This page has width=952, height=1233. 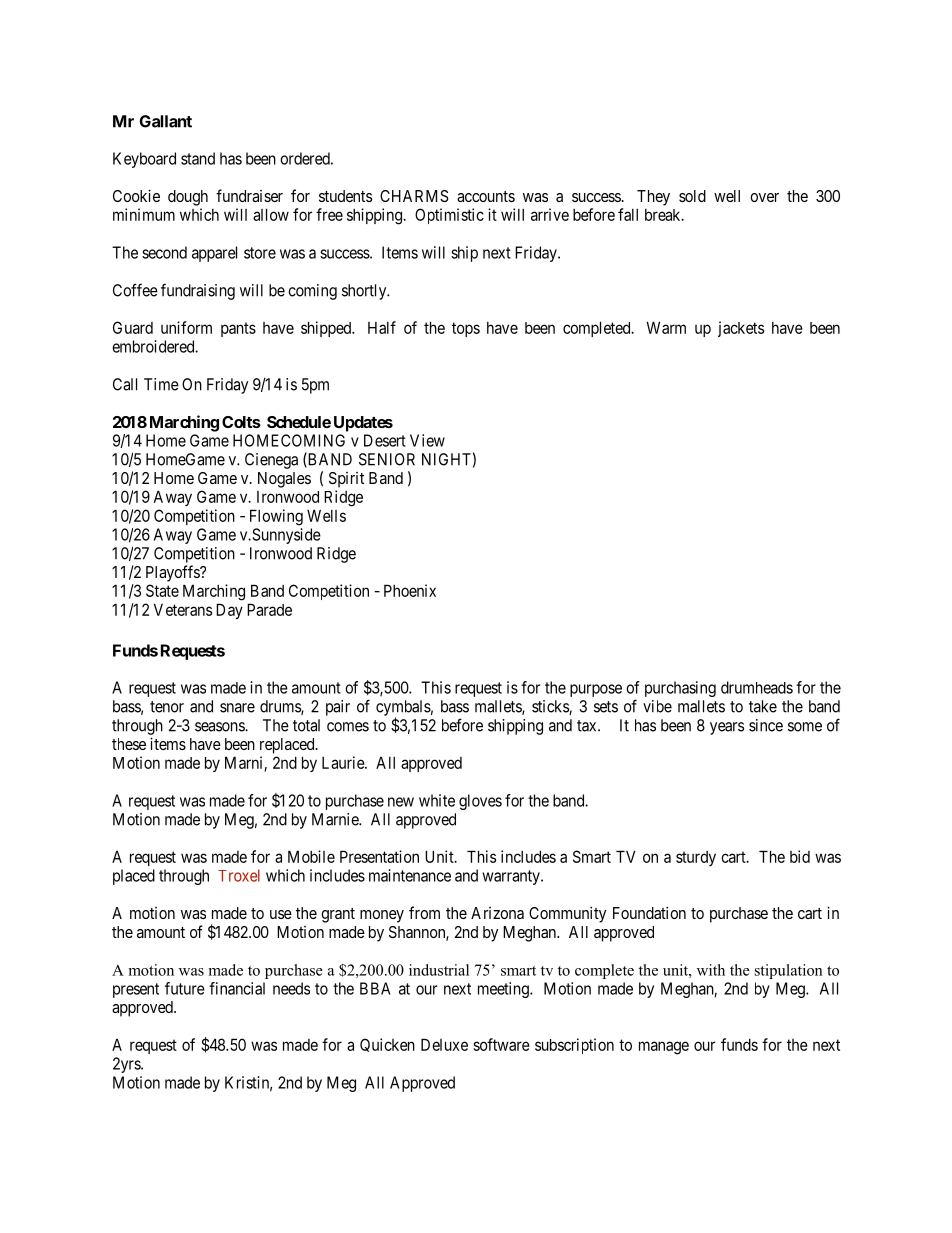 What do you see at coordinates (198, 158) in the page?
I see `stand` at bounding box center [198, 158].
